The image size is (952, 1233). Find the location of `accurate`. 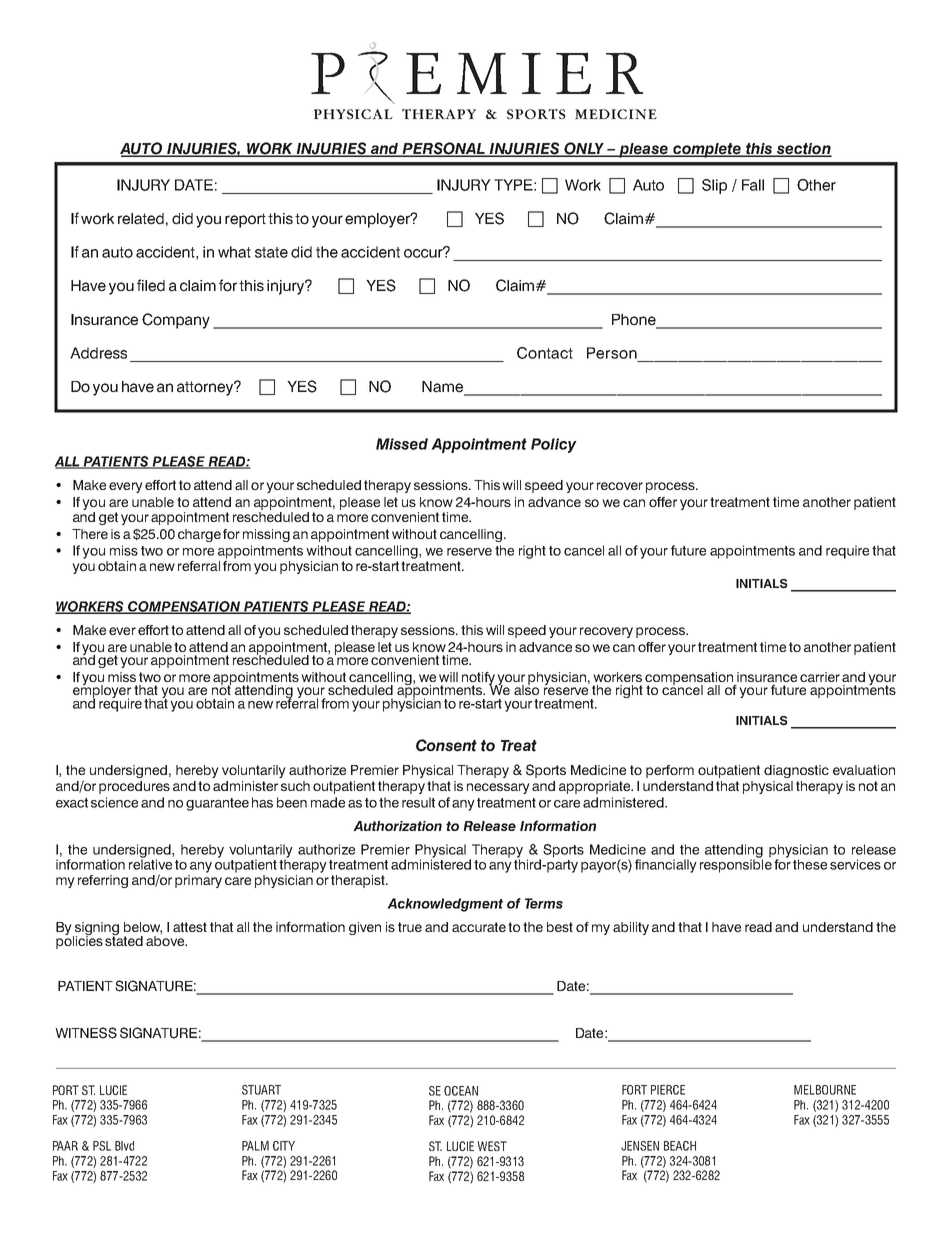

accurate is located at coordinates (479, 927).
